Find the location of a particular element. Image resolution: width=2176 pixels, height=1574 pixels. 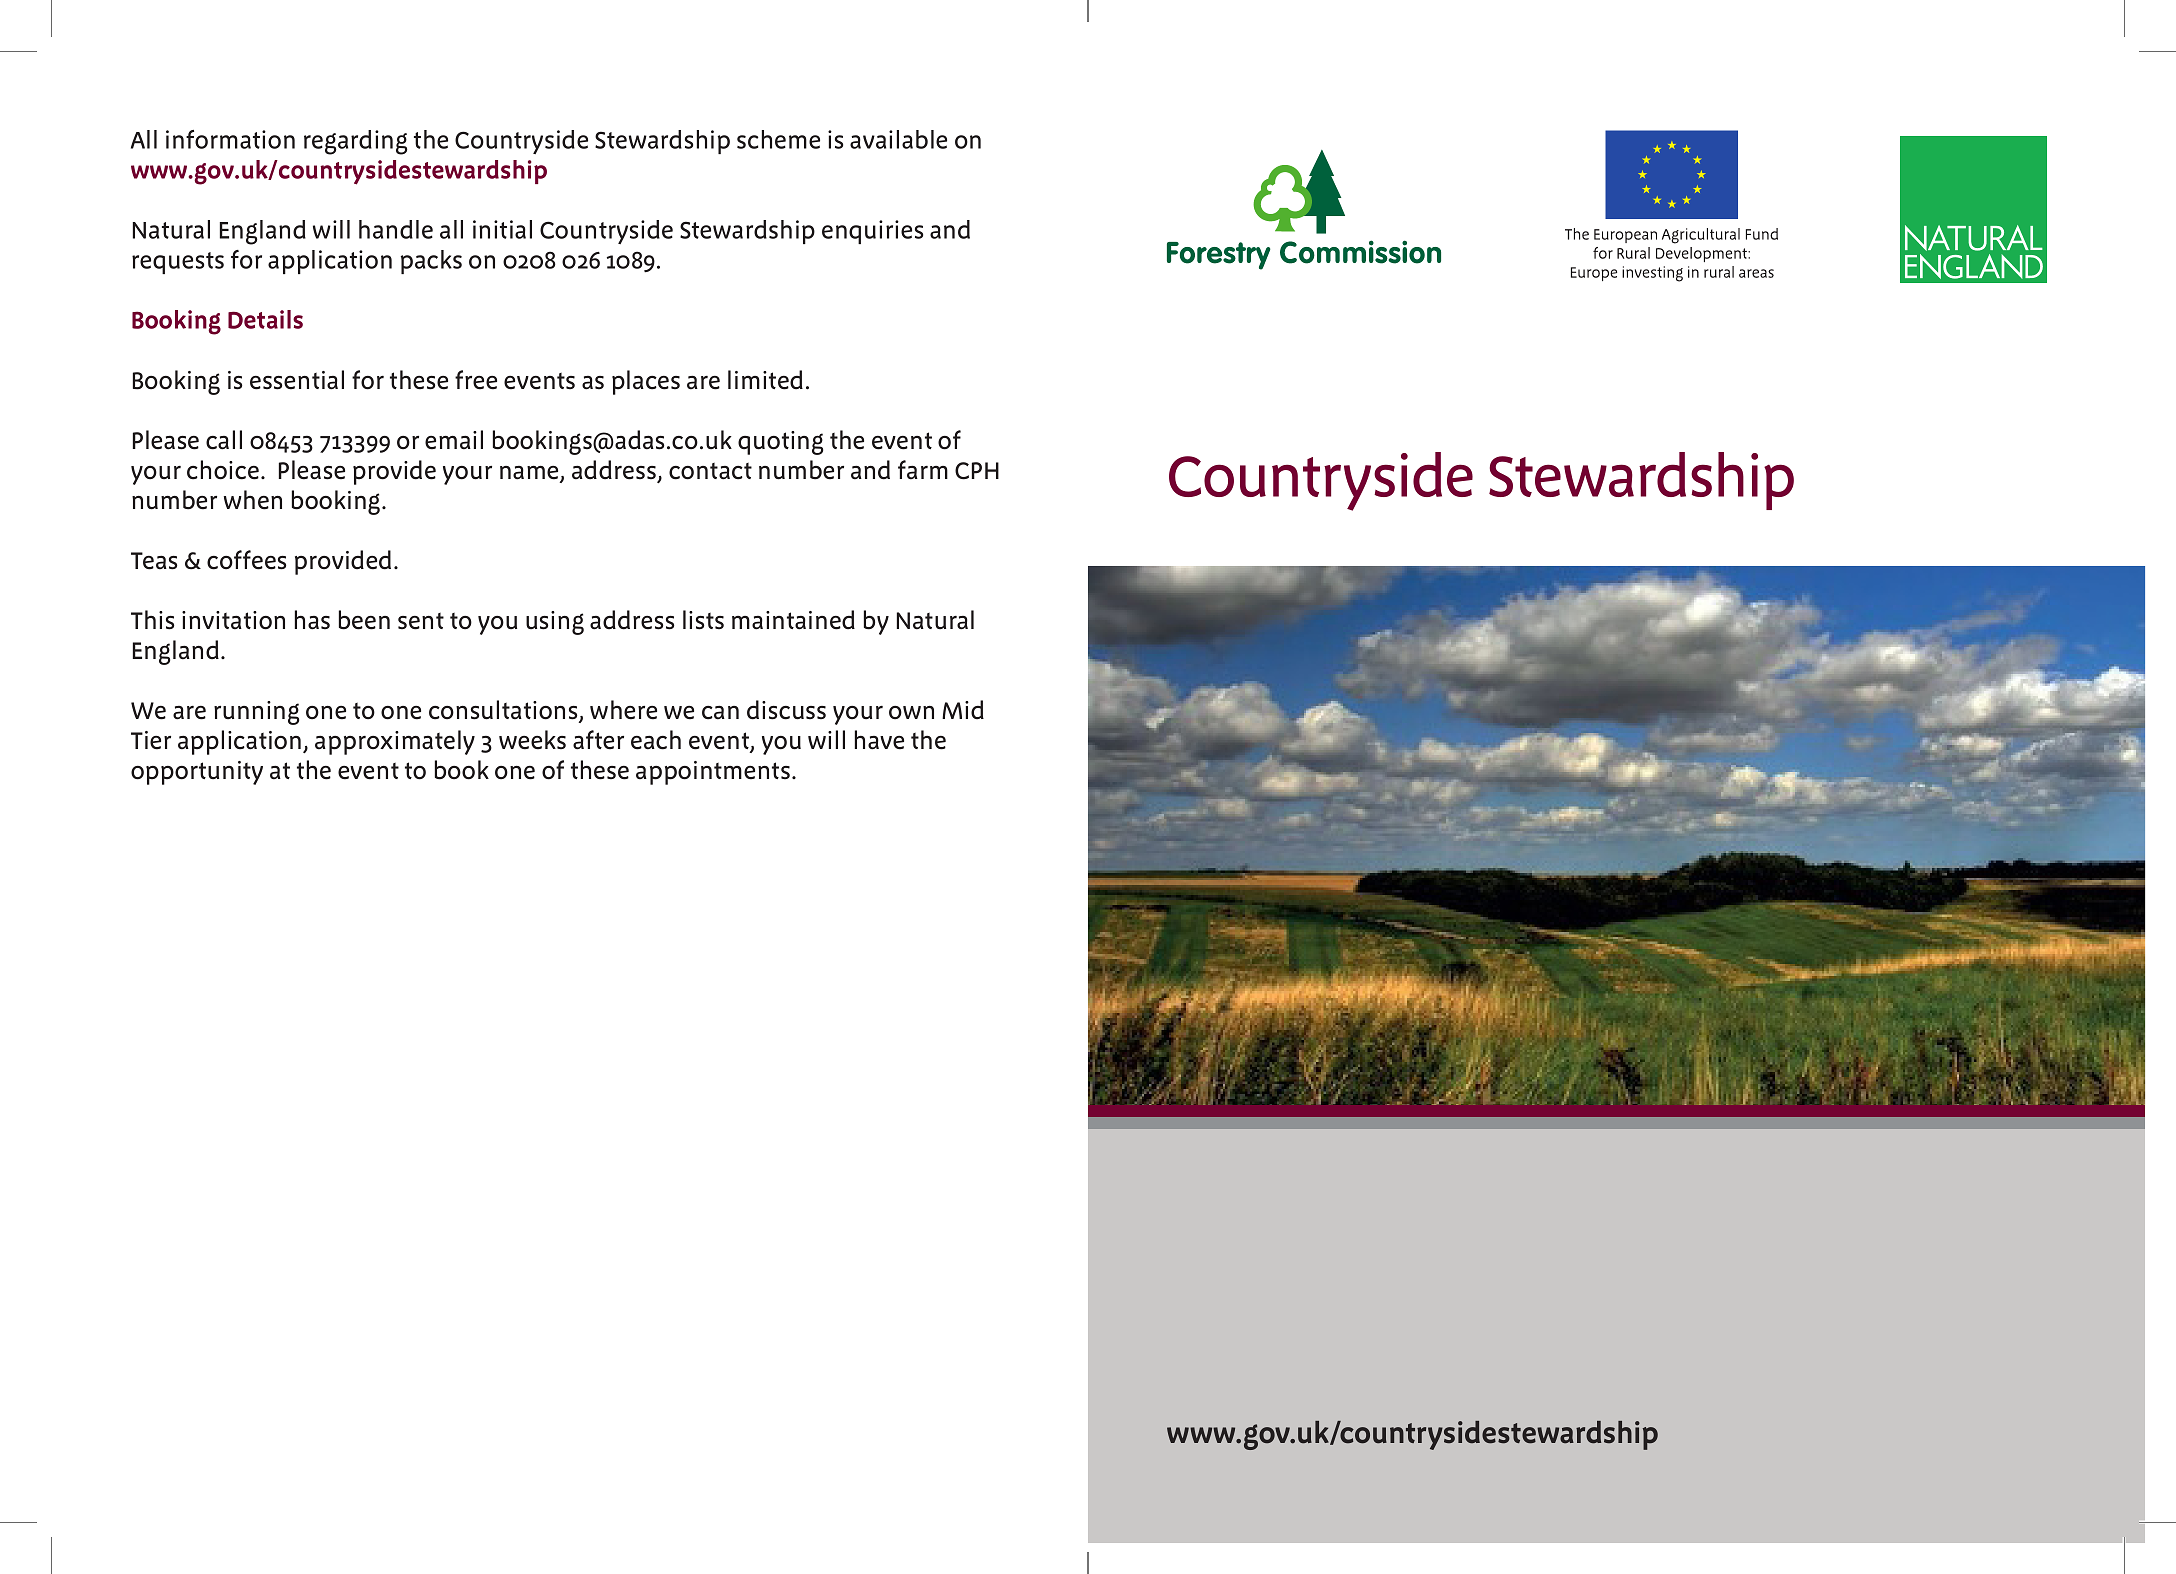

places is located at coordinates (646, 382).
